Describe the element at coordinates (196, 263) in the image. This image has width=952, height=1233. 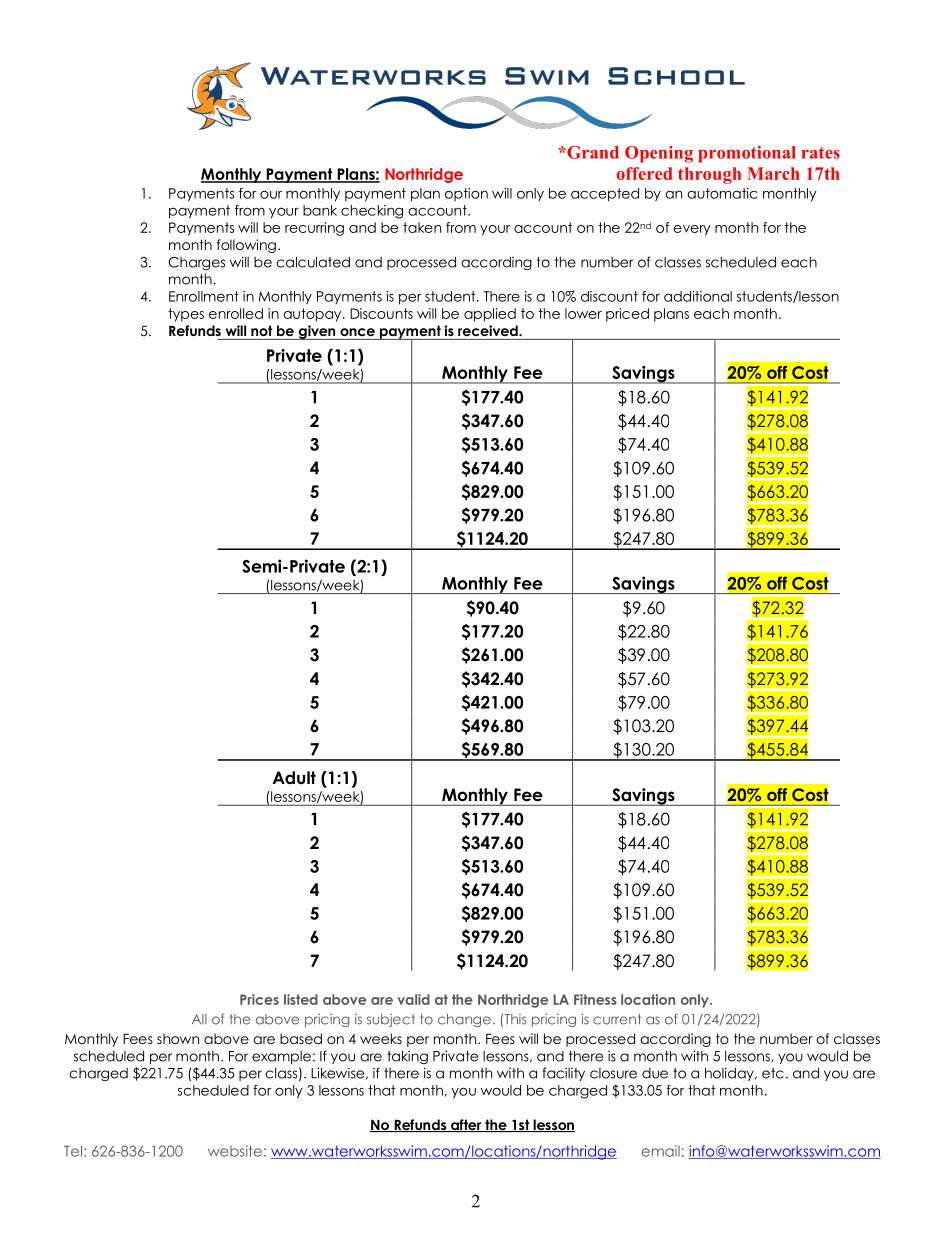
I see `Charges` at that location.
